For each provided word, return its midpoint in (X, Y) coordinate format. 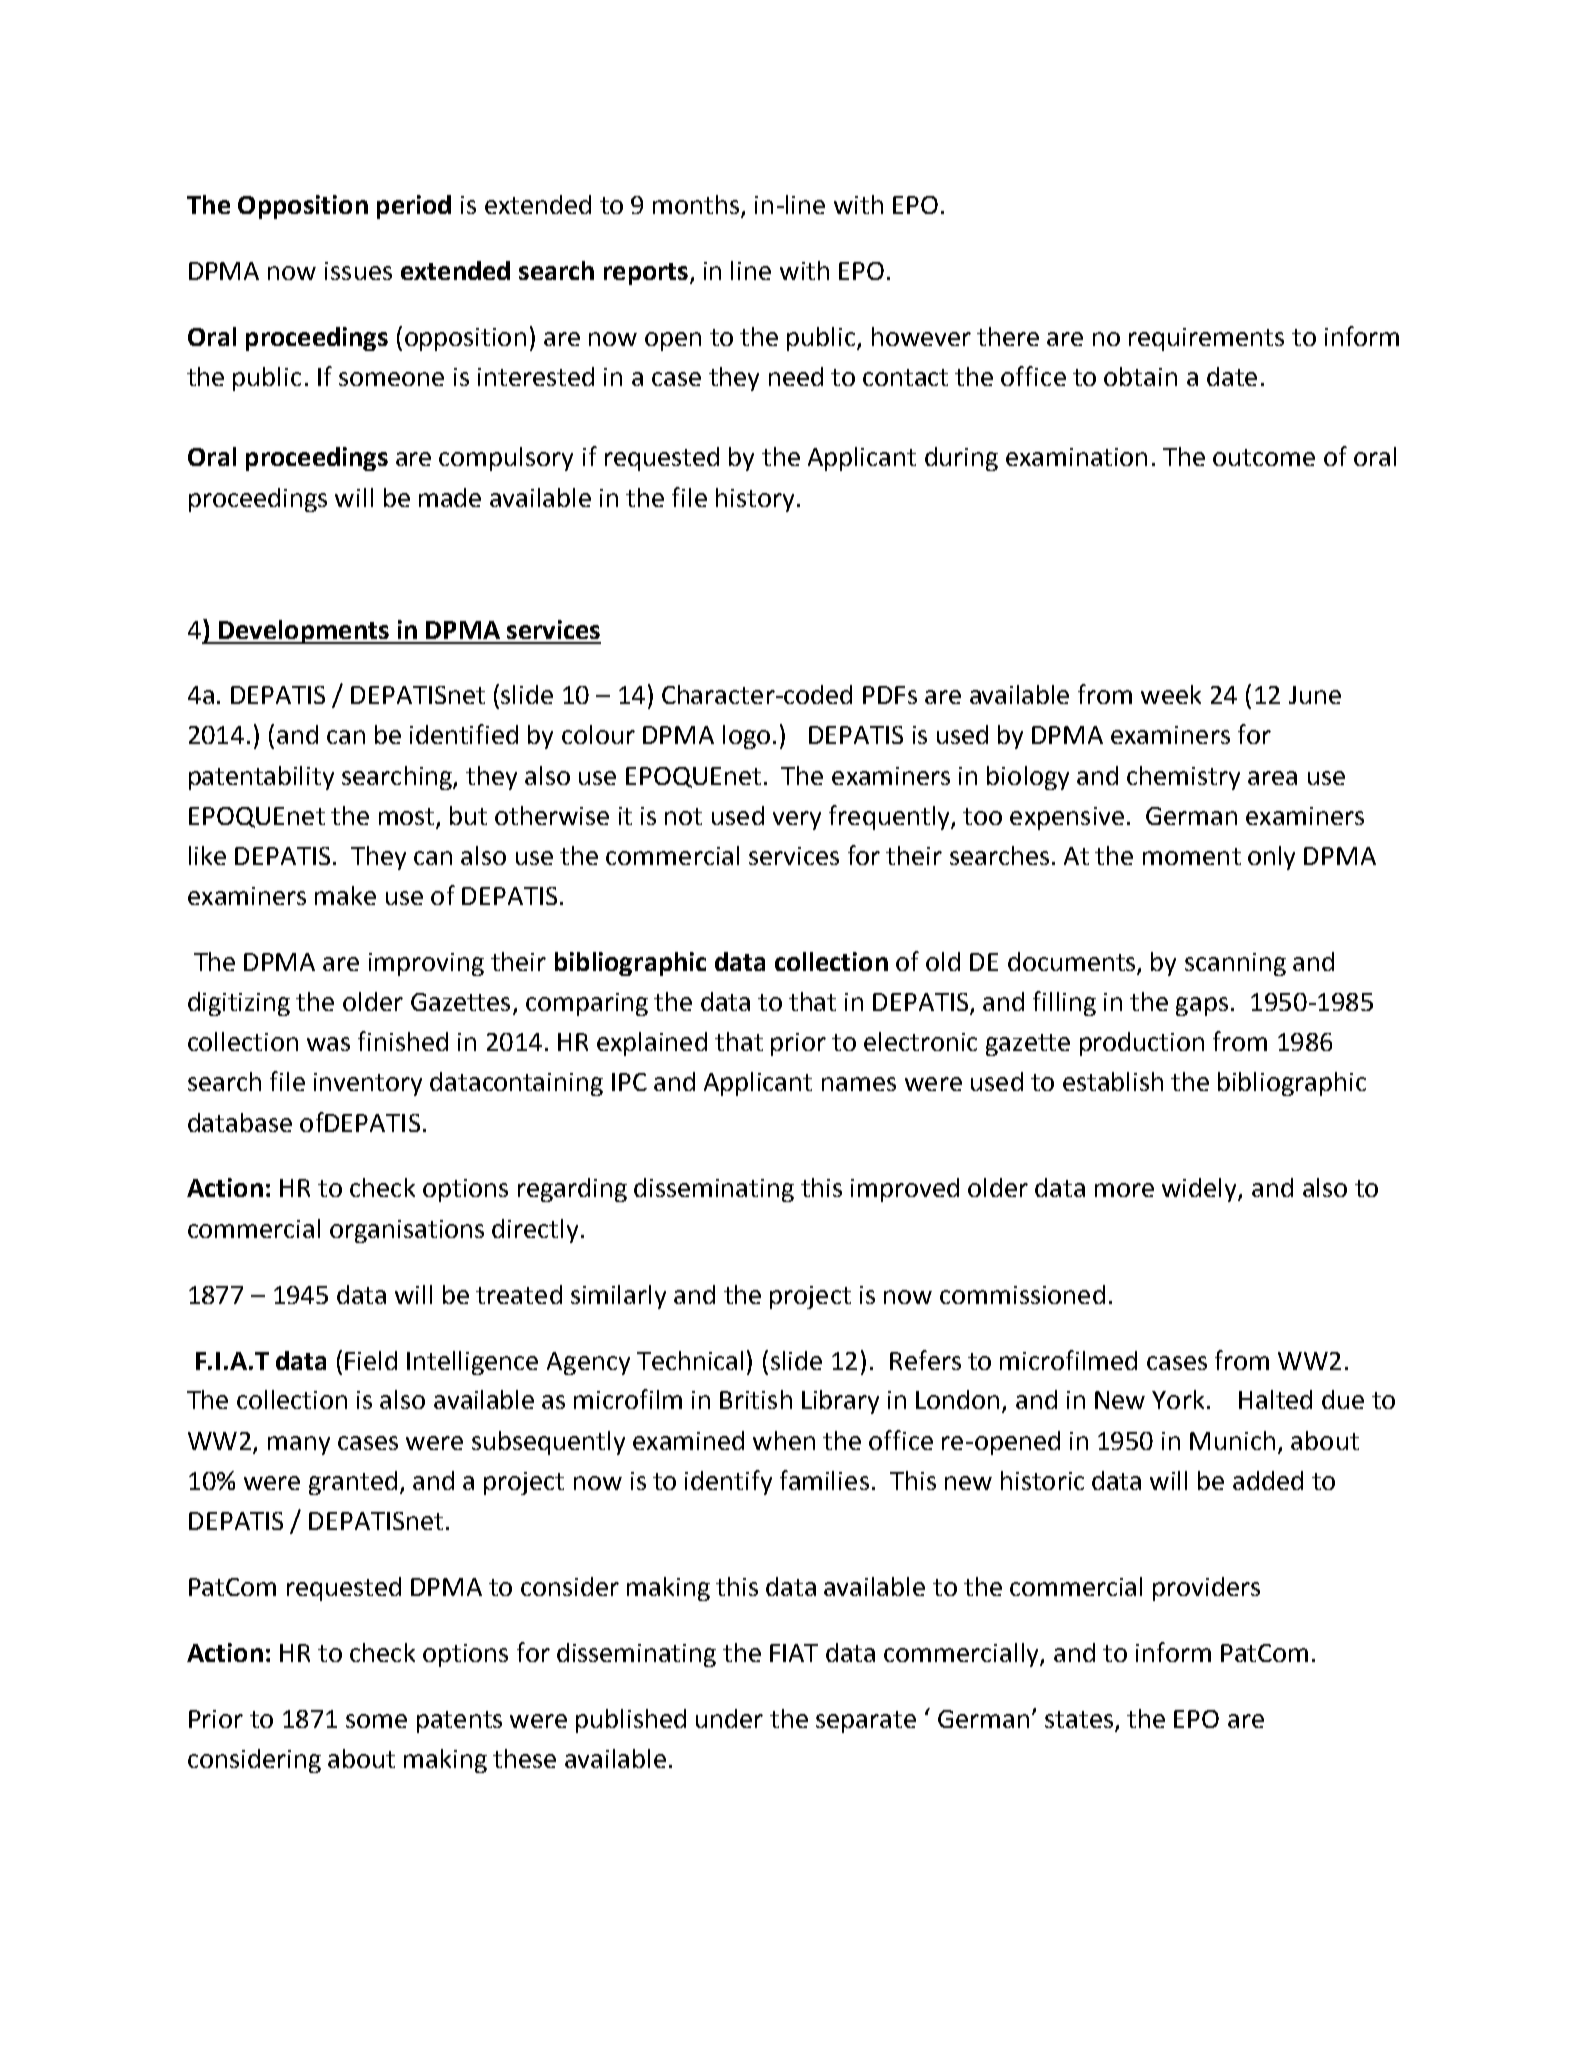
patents (459, 1722)
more (1124, 1190)
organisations (407, 1231)
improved (905, 1190)
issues (358, 271)
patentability (261, 778)
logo (746, 737)
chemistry (1183, 778)
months (697, 206)
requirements (1206, 339)
